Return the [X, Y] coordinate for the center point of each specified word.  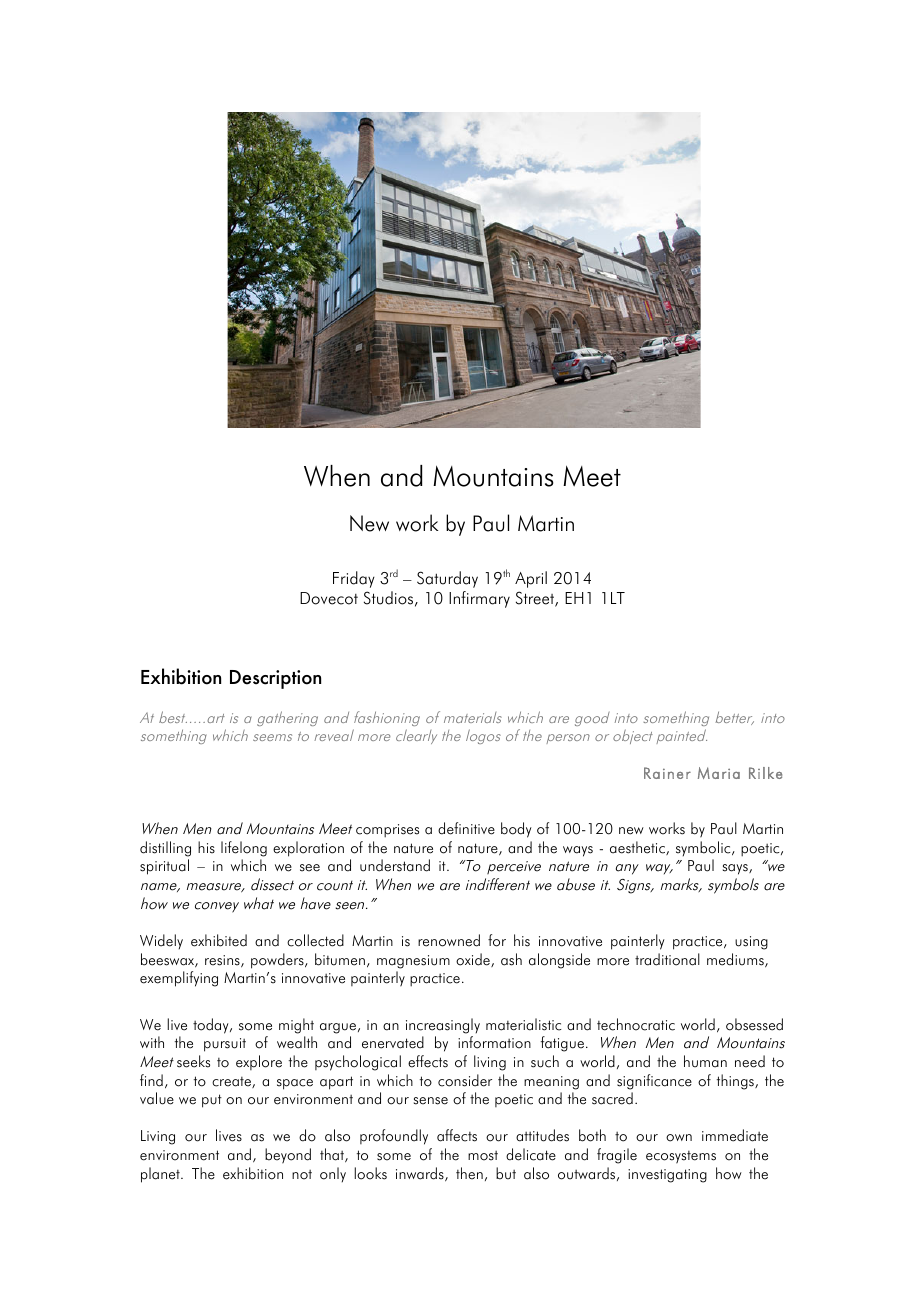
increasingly [443, 1026]
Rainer [667, 773]
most [483, 1156]
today [212, 1026]
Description [275, 679]
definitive [466, 828]
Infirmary [479, 599]
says [736, 869]
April [531, 579]
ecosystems [681, 1157]
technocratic [636, 1024]
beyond [288, 1156]
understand [395, 865]
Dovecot [329, 598]
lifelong [244, 849]
